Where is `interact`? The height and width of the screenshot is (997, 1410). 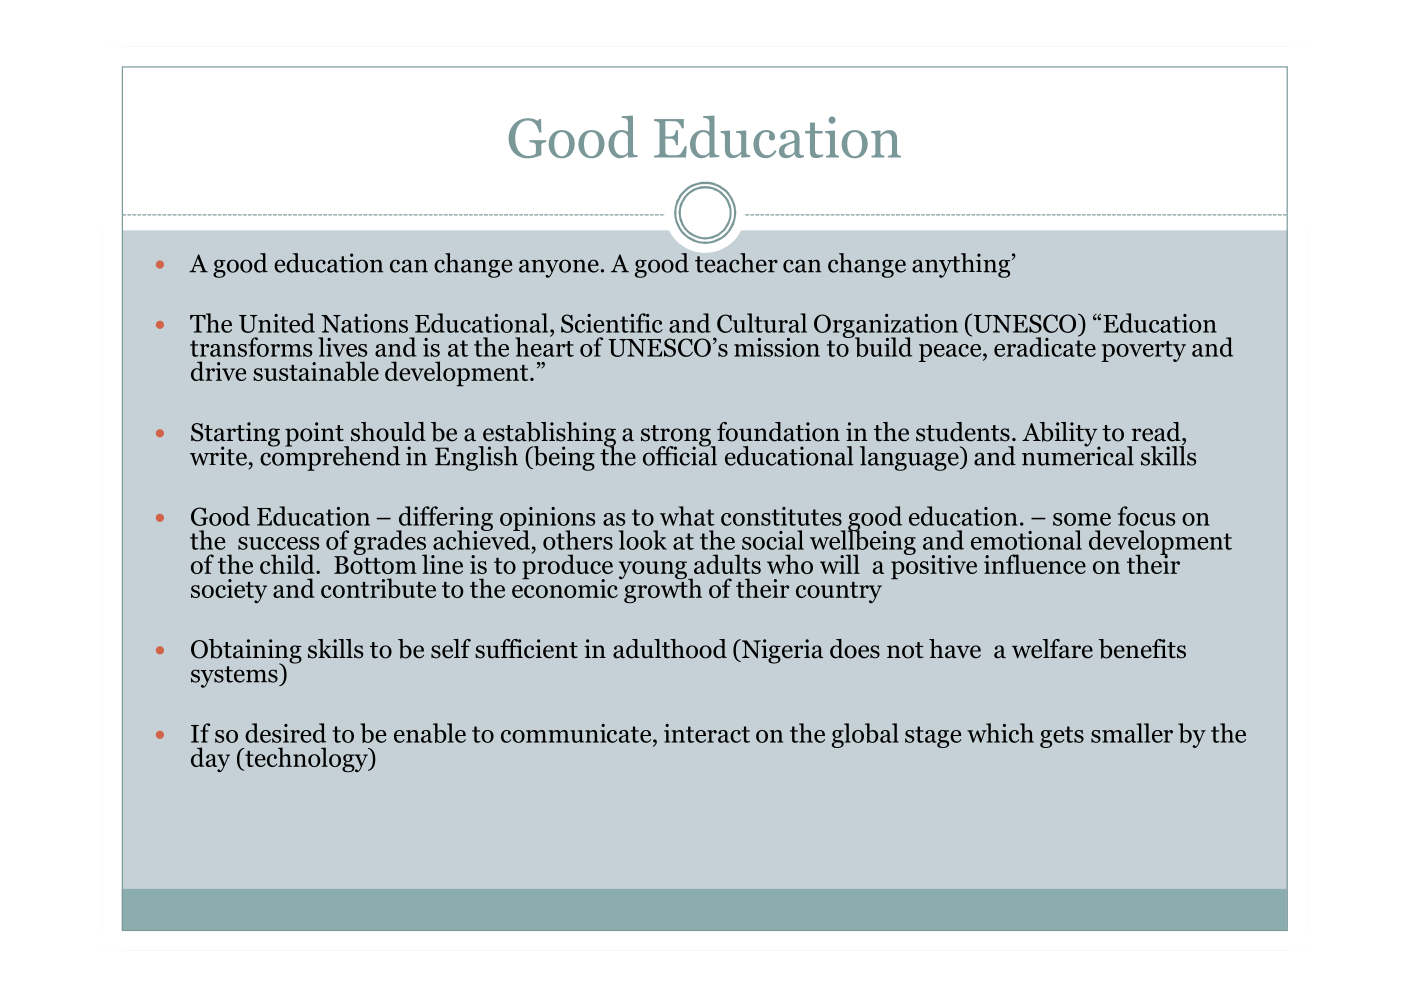
interact is located at coordinates (707, 733).
